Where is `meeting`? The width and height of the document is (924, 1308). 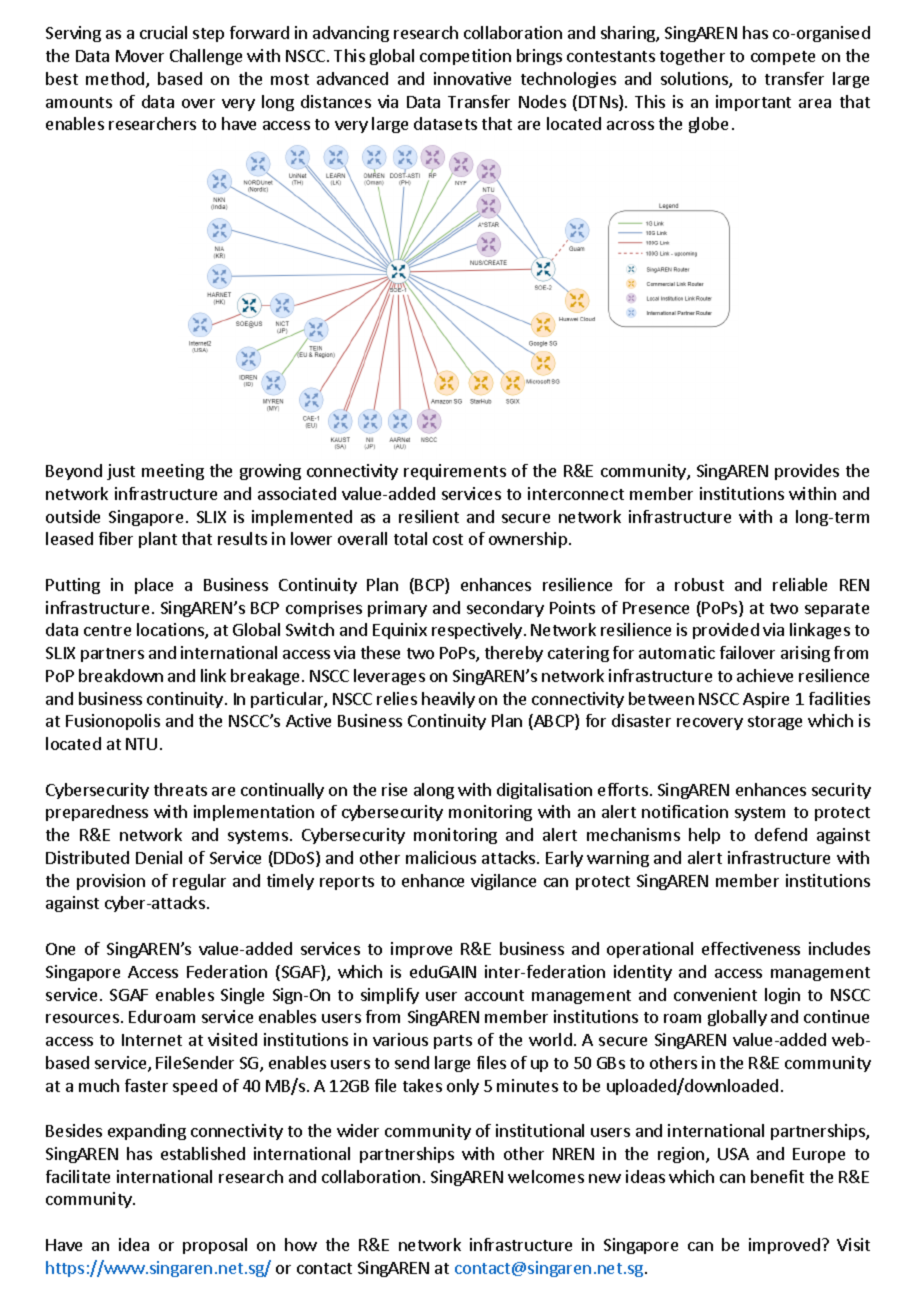
meeting is located at coordinates (173, 472).
